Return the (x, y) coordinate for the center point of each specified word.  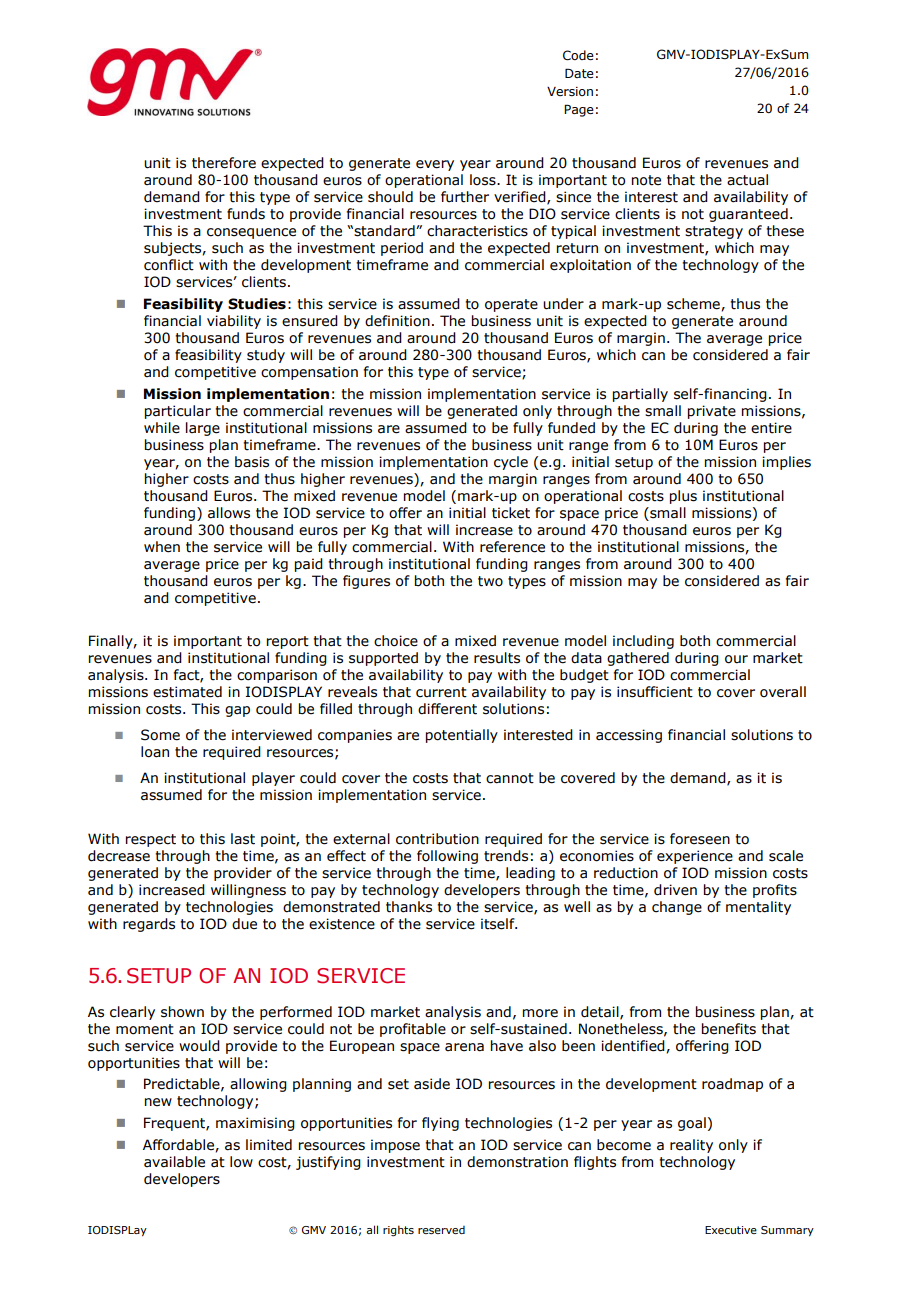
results (497, 658)
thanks (409, 907)
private (712, 412)
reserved (441, 1230)
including (643, 642)
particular (178, 412)
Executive (731, 1230)
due (244, 924)
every (435, 165)
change (677, 908)
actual (747, 180)
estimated (187, 692)
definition (397, 321)
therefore (224, 163)
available (174, 1162)
